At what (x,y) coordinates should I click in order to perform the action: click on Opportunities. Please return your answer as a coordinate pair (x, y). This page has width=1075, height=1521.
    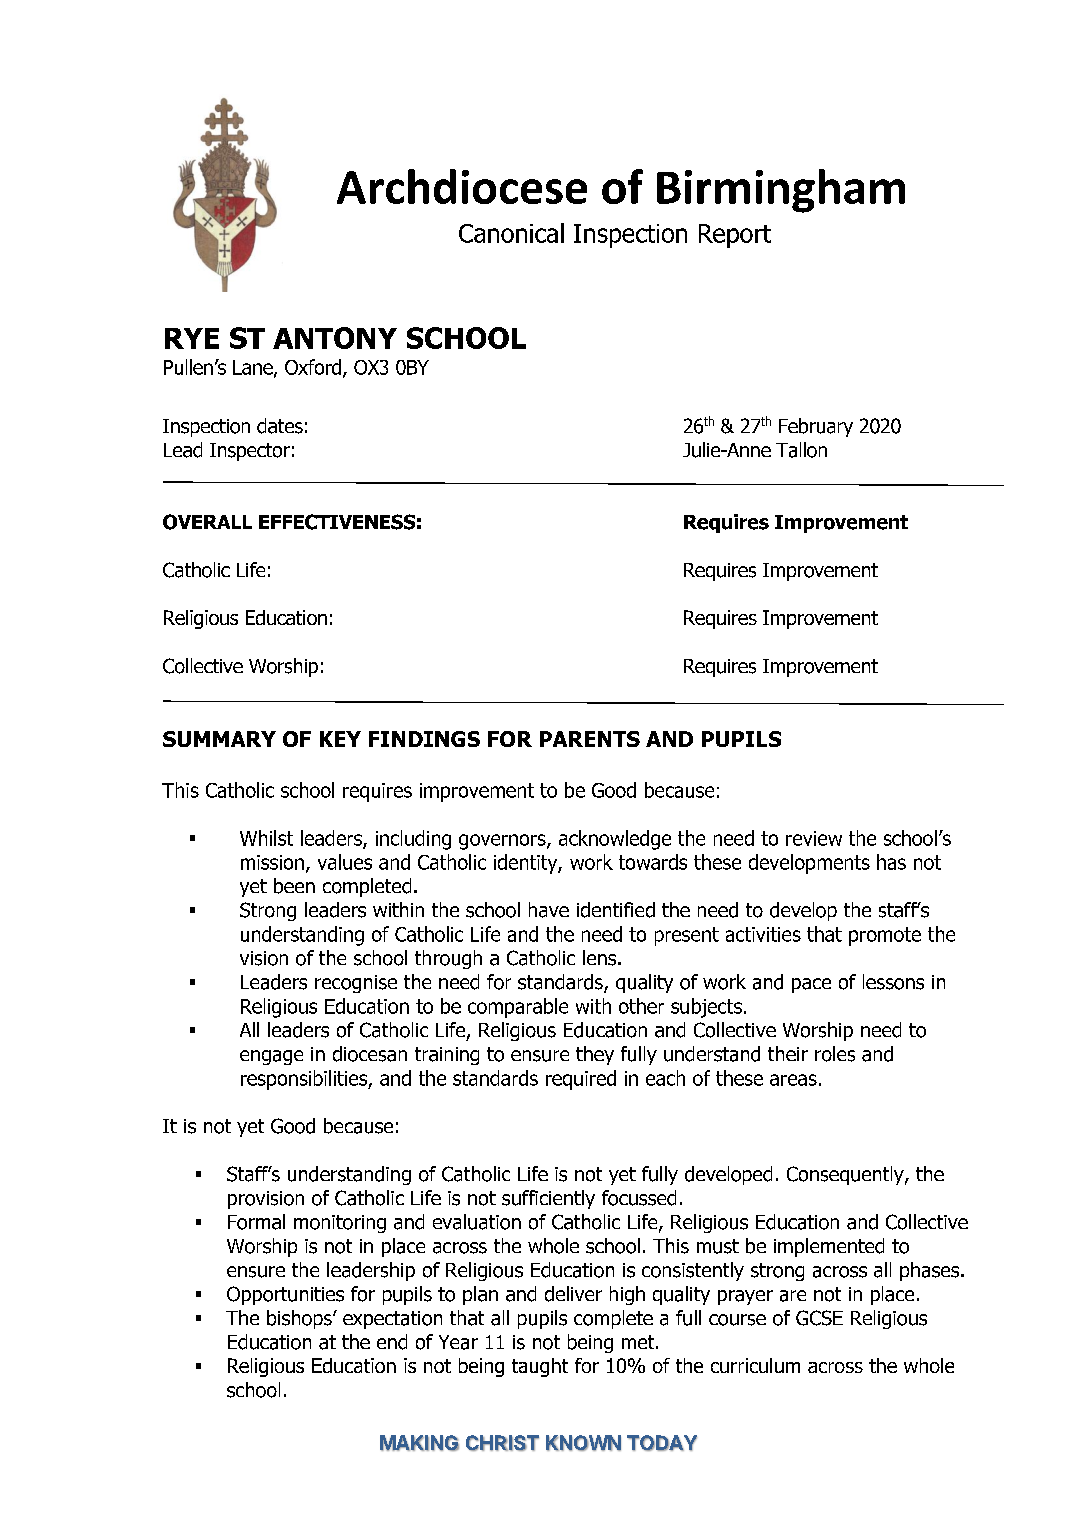
    Looking at the image, I should click on (285, 1295).
